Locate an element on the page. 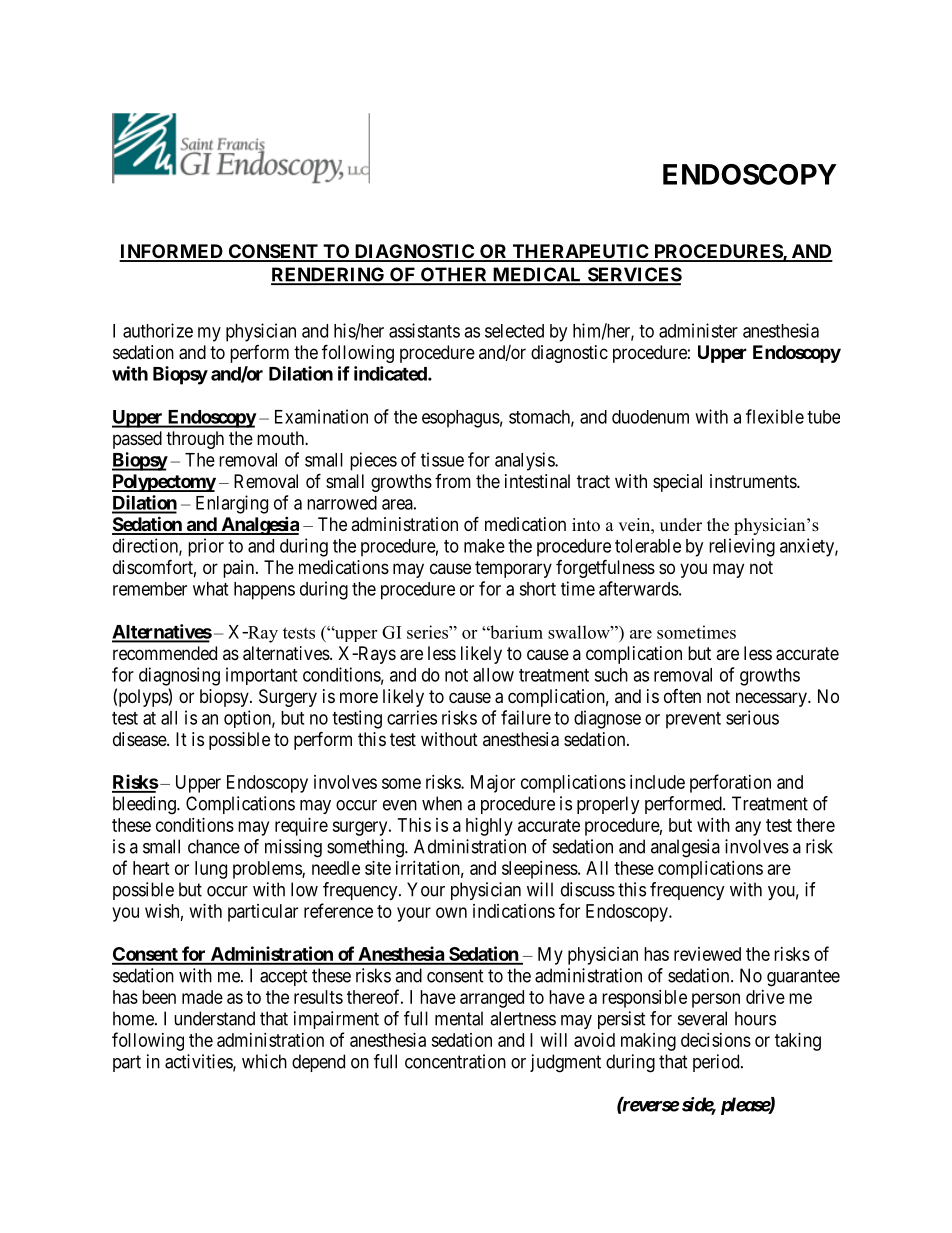  which is located at coordinates (264, 1061).
